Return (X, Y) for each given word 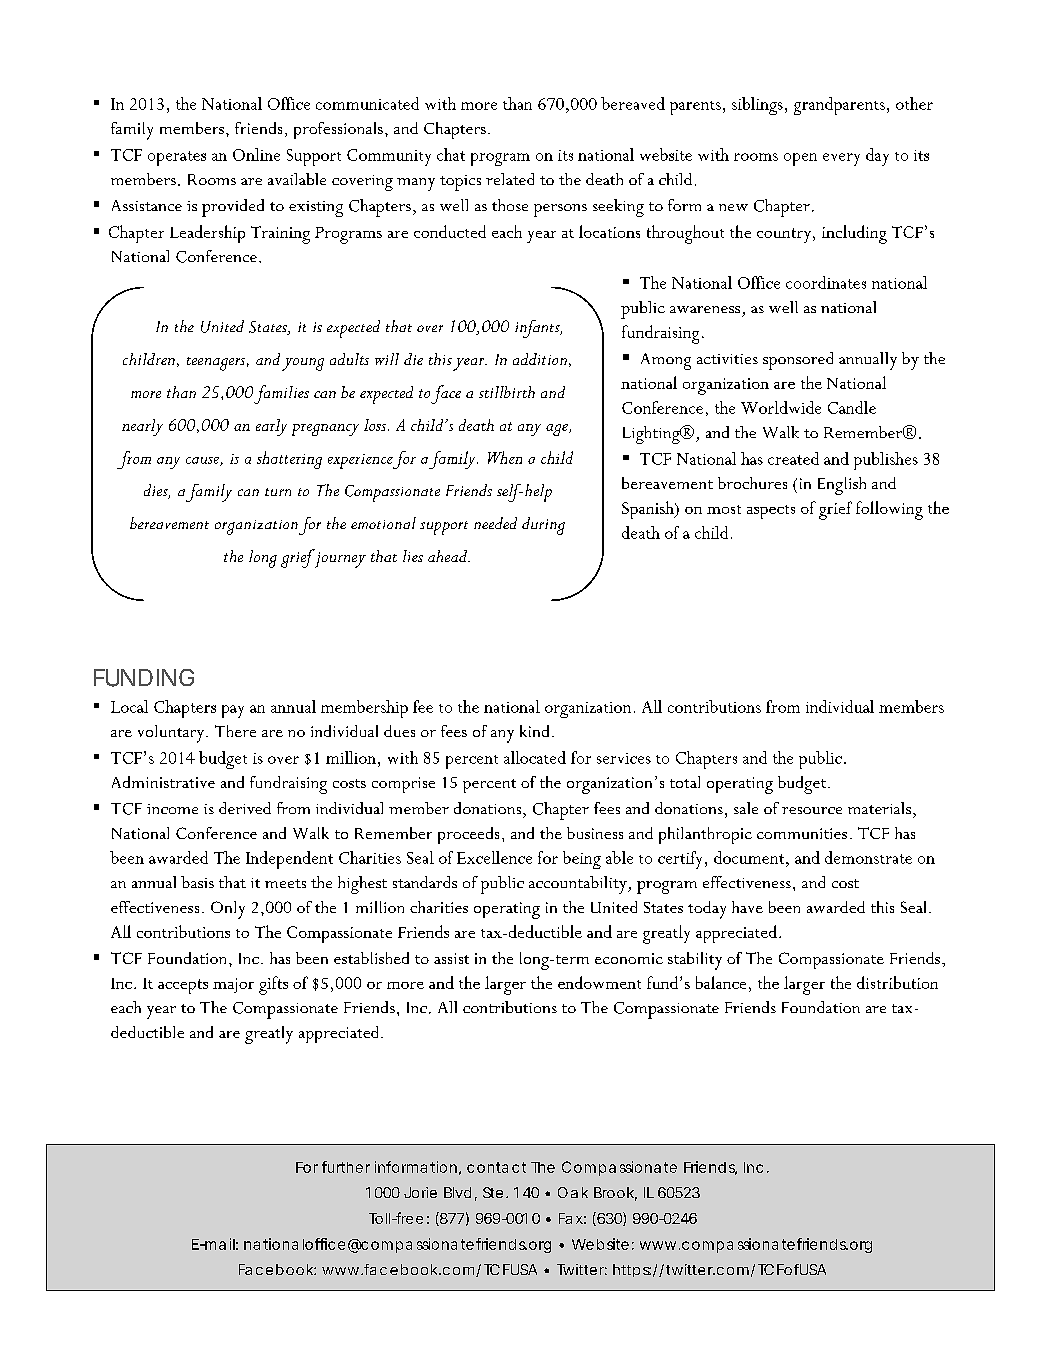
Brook (615, 1194)
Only (228, 910)
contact (496, 1167)
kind (534, 731)
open (800, 159)
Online (256, 154)
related (510, 179)
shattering (289, 460)
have (747, 907)
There (235, 731)
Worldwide (781, 407)
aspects (771, 512)
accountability (579, 885)
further (346, 1167)
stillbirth (507, 392)
